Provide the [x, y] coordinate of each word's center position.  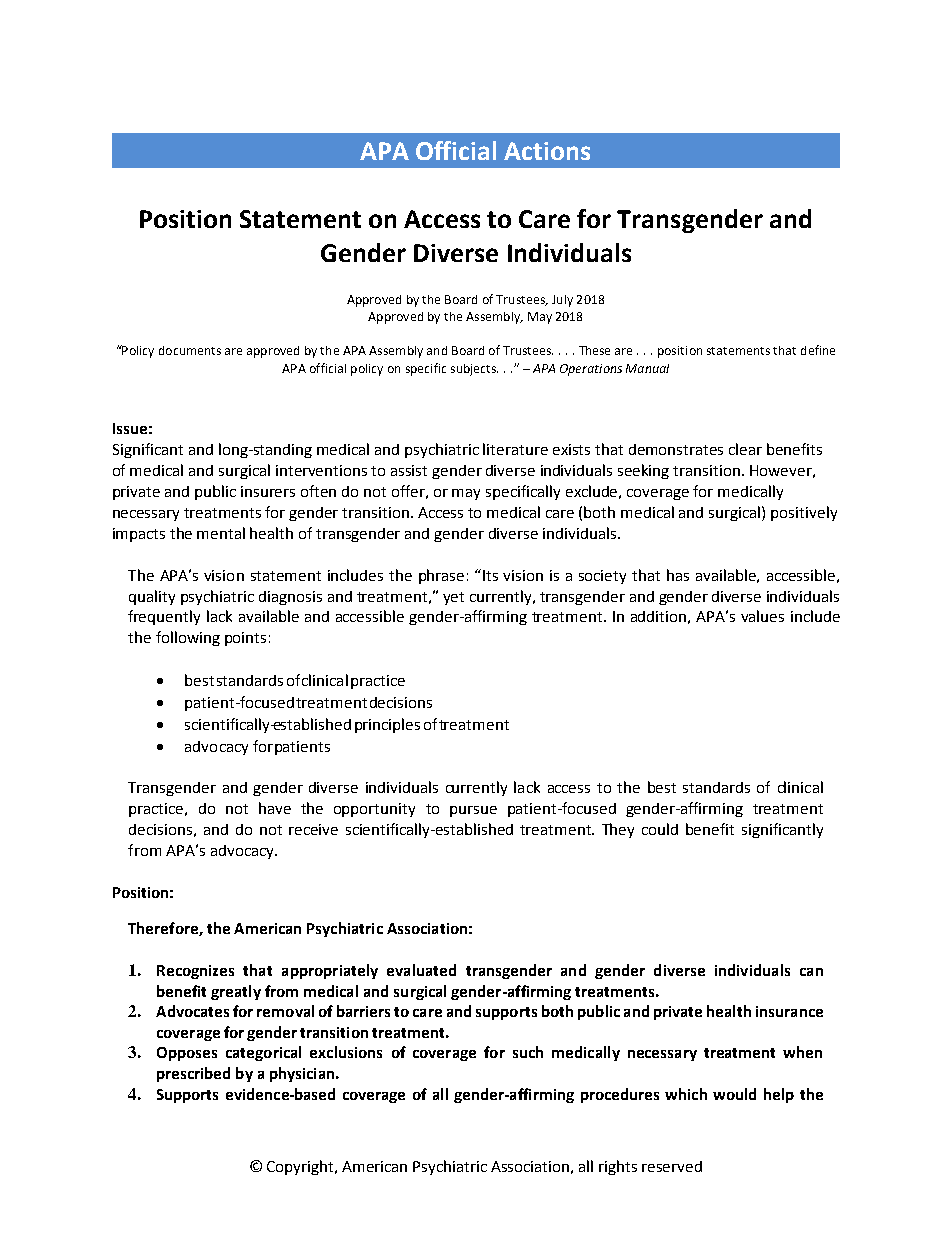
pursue [473, 811]
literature [515, 449]
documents [190, 350]
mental [221, 533]
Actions [547, 151]
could [660, 829]
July [562, 301]
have [275, 808]
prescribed [193, 1074]
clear [745, 449]
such [528, 1052]
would [734, 1094]
